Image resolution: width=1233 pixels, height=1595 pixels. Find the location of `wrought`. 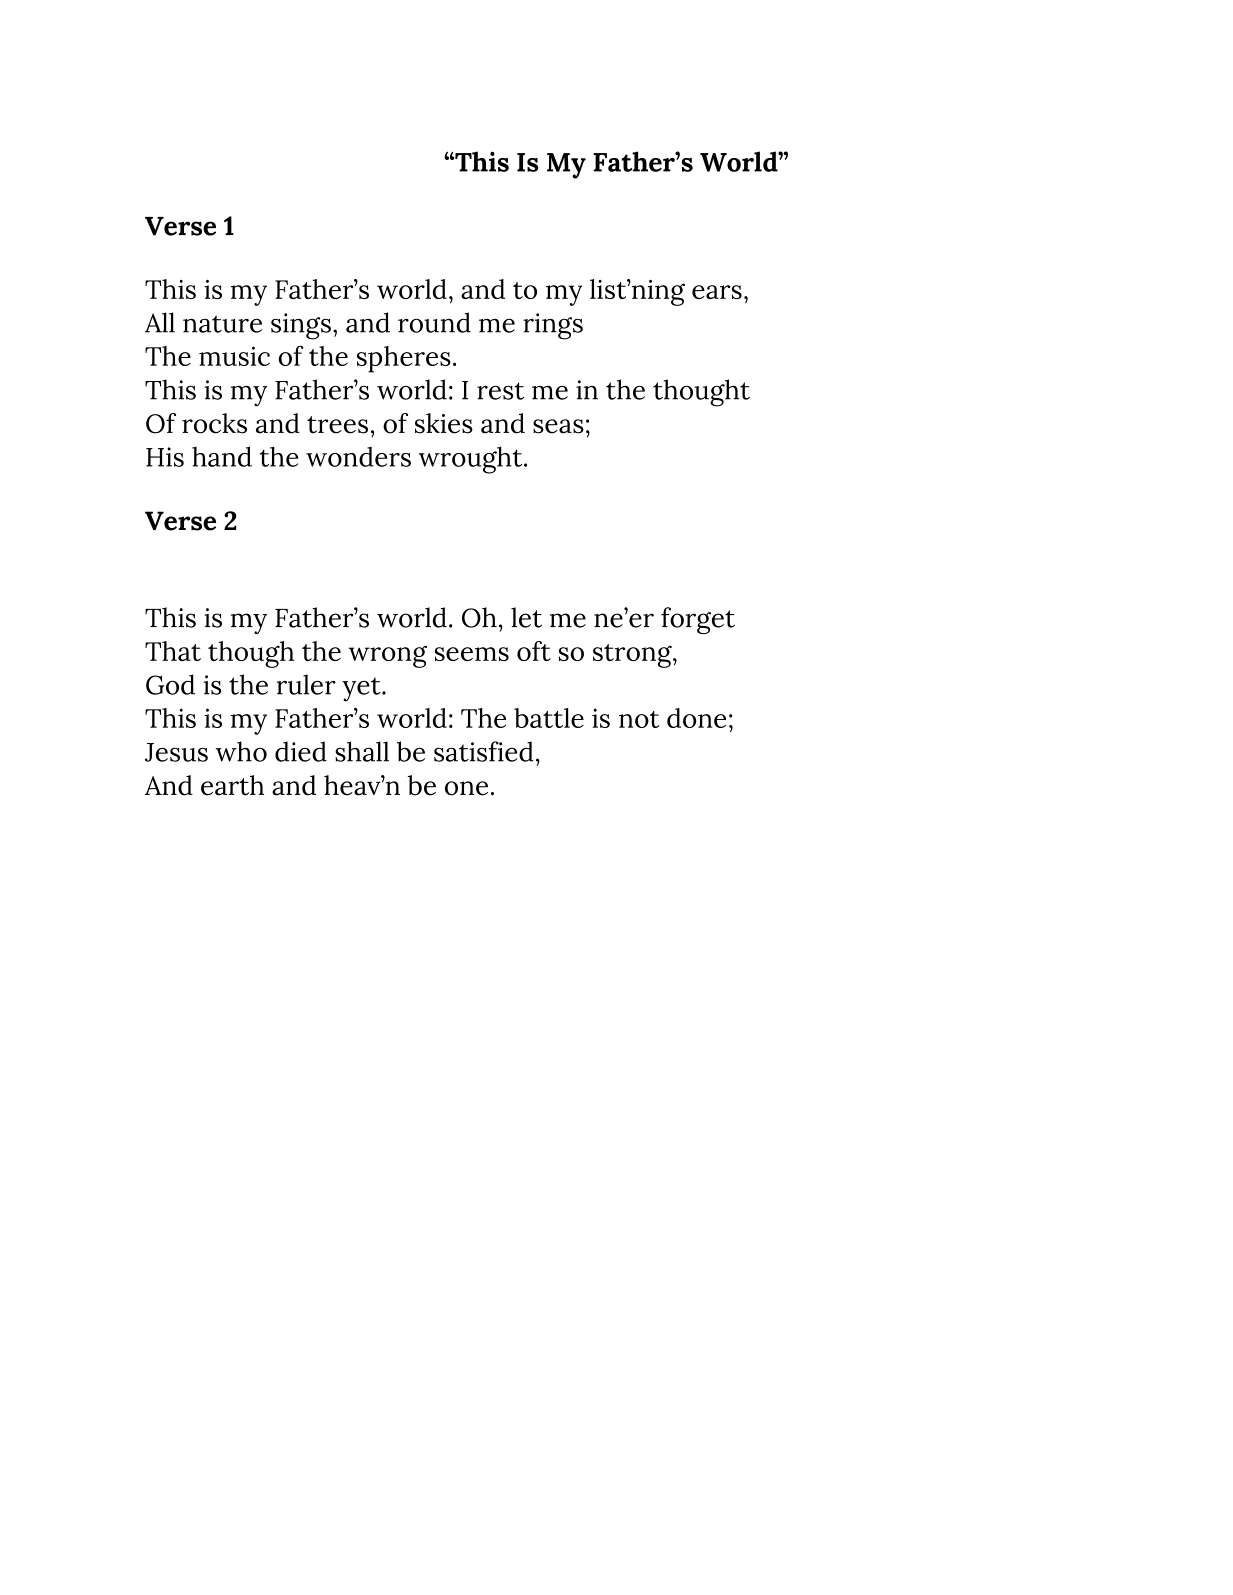

wrought is located at coordinates (472, 460).
